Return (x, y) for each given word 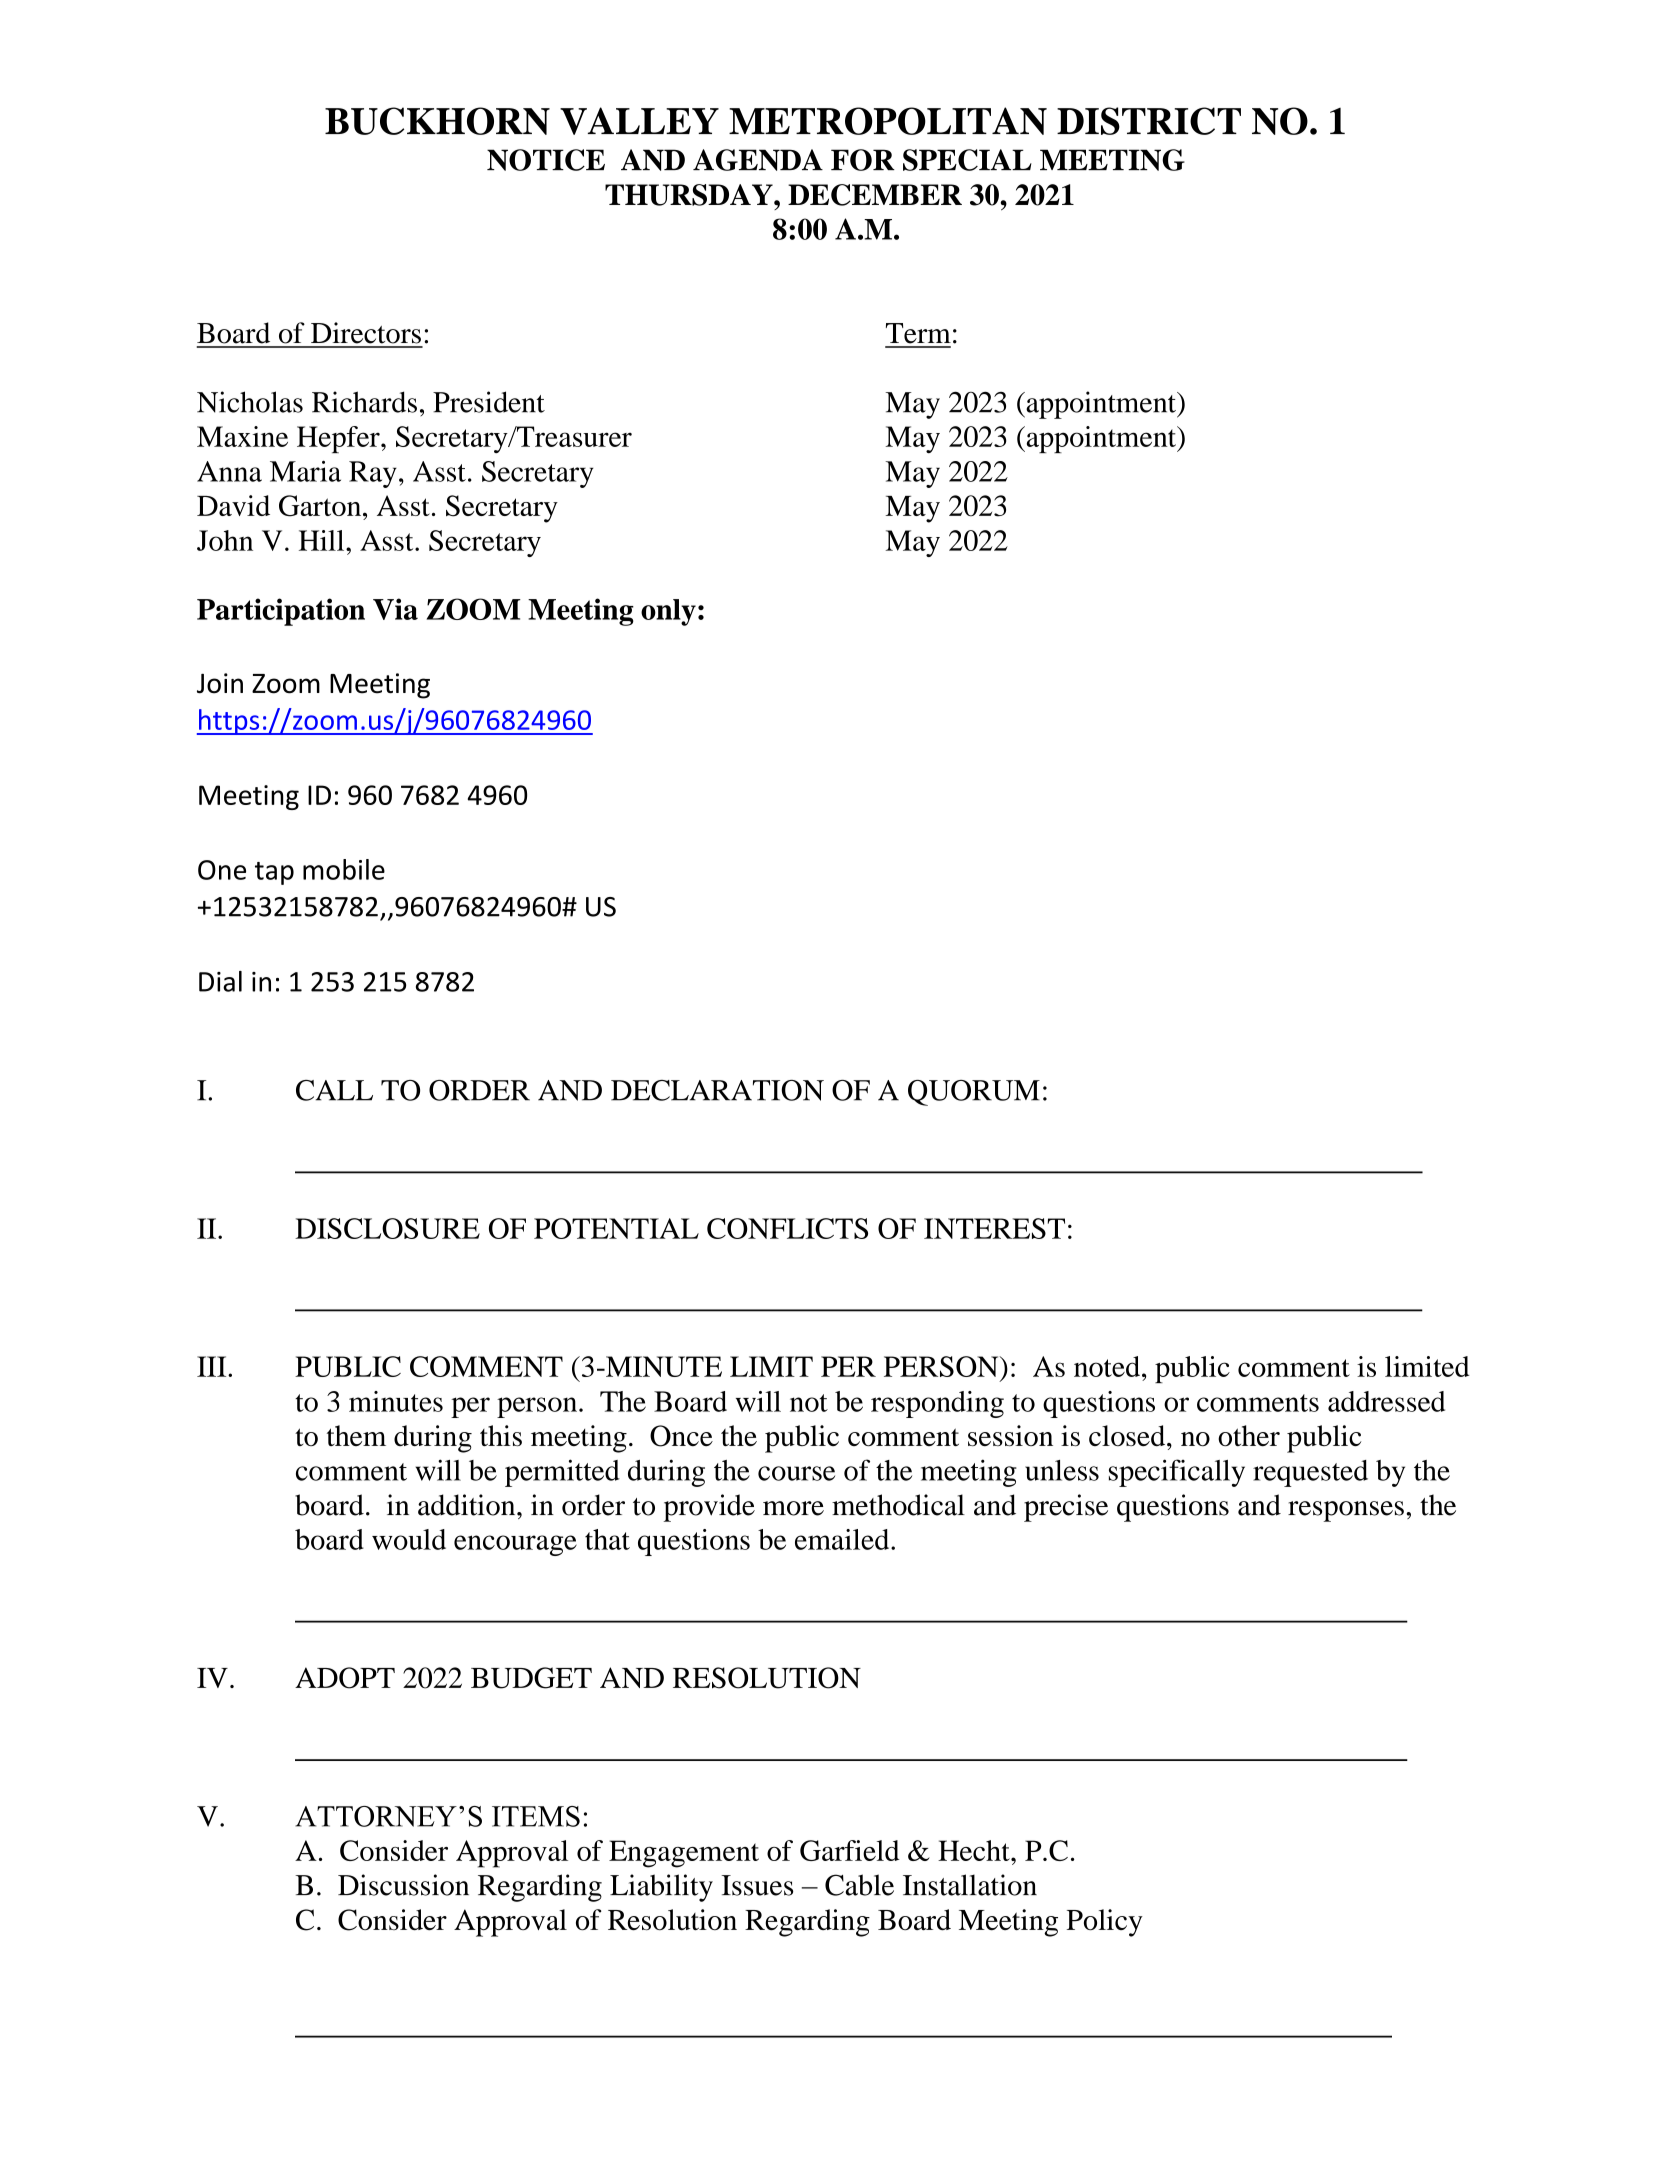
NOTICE (546, 160)
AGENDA (758, 160)
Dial (220, 981)
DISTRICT (1149, 121)
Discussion (403, 1885)
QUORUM (974, 1093)
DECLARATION (717, 1090)
